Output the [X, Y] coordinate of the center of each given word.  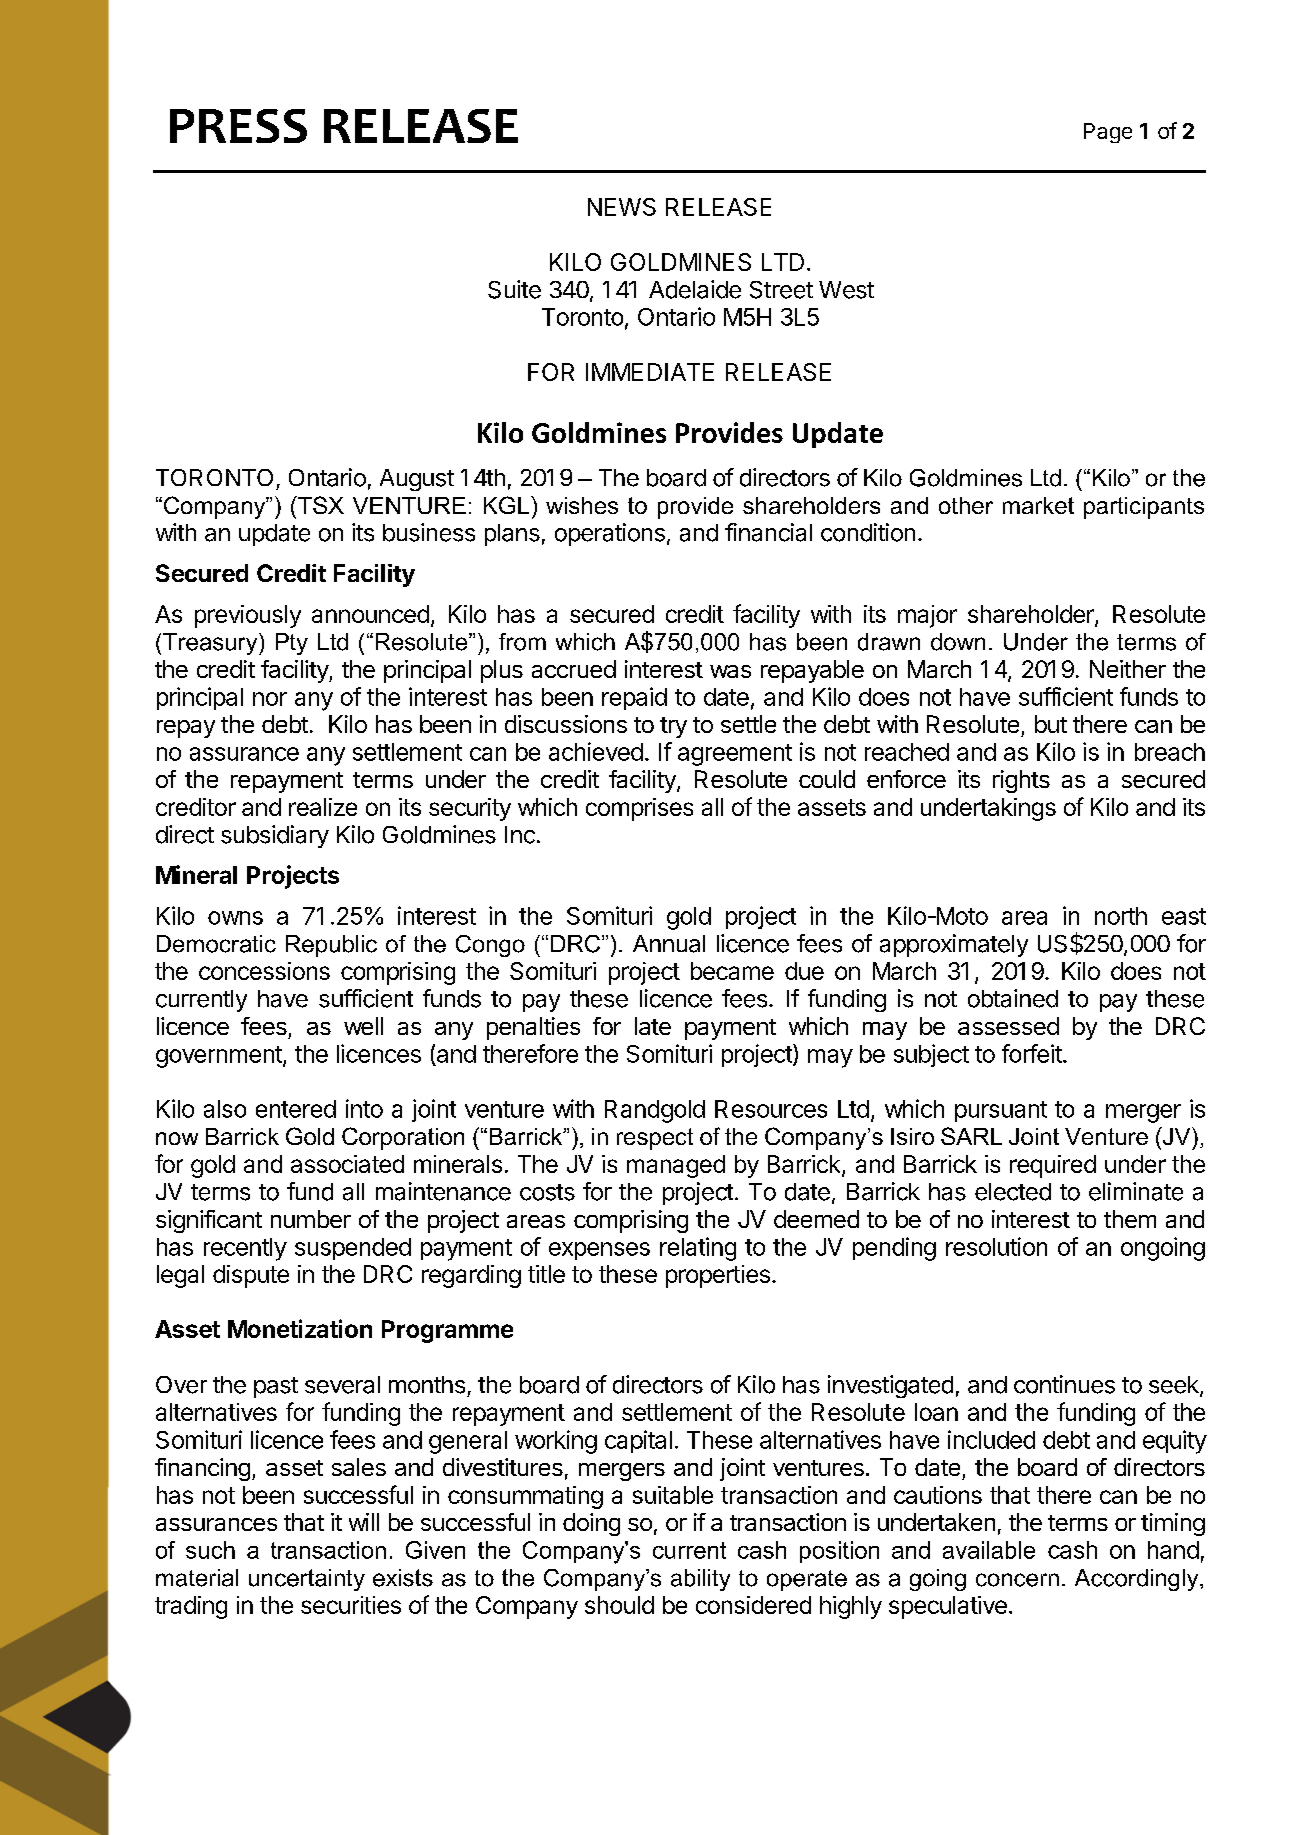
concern [1017, 1580]
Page [1108, 133]
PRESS [238, 126]
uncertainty [307, 1580]
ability [700, 1580]
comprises [639, 809]
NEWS [622, 207]
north [1121, 916]
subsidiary [275, 836]
